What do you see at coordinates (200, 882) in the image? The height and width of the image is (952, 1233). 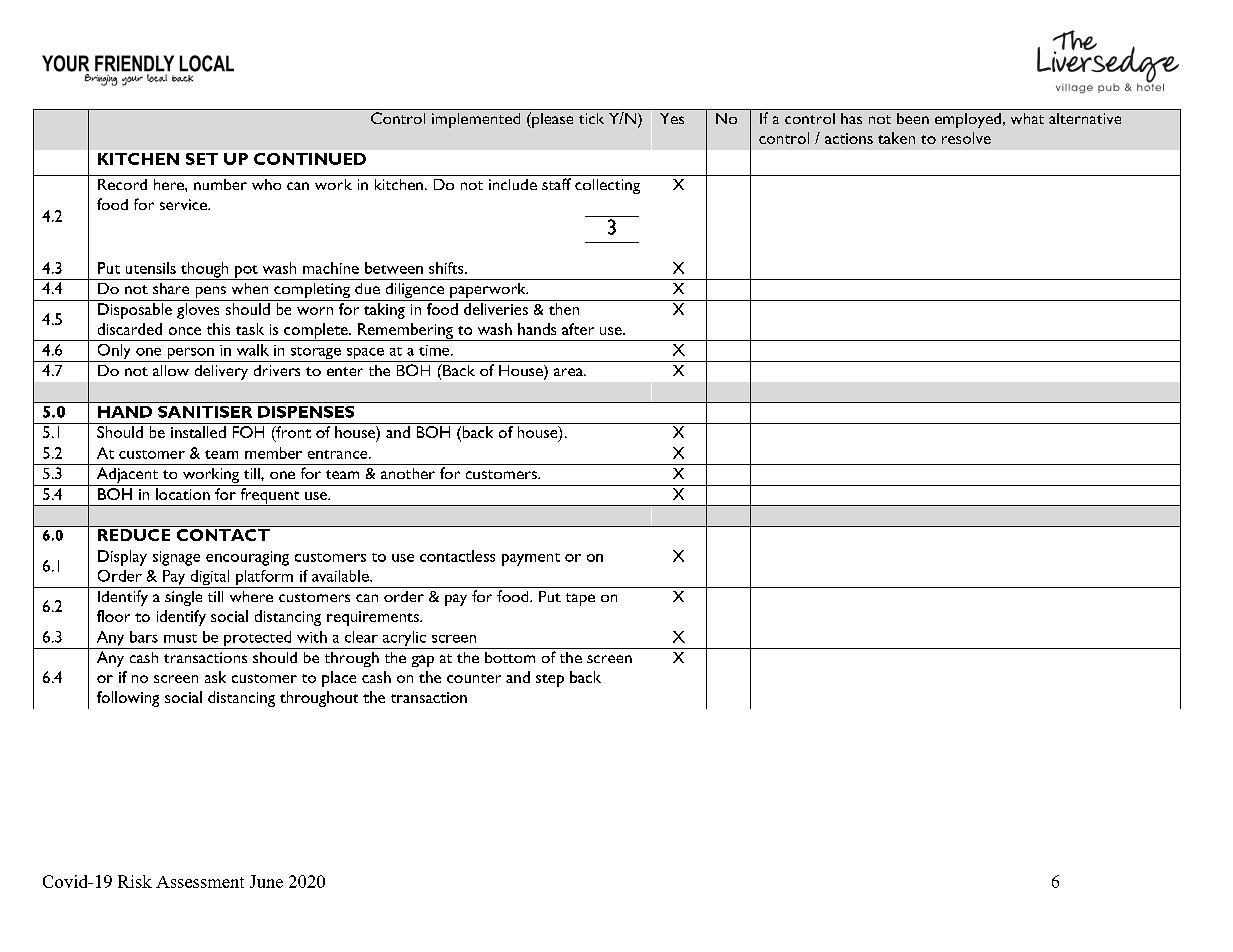 I see `Assessment` at bounding box center [200, 882].
